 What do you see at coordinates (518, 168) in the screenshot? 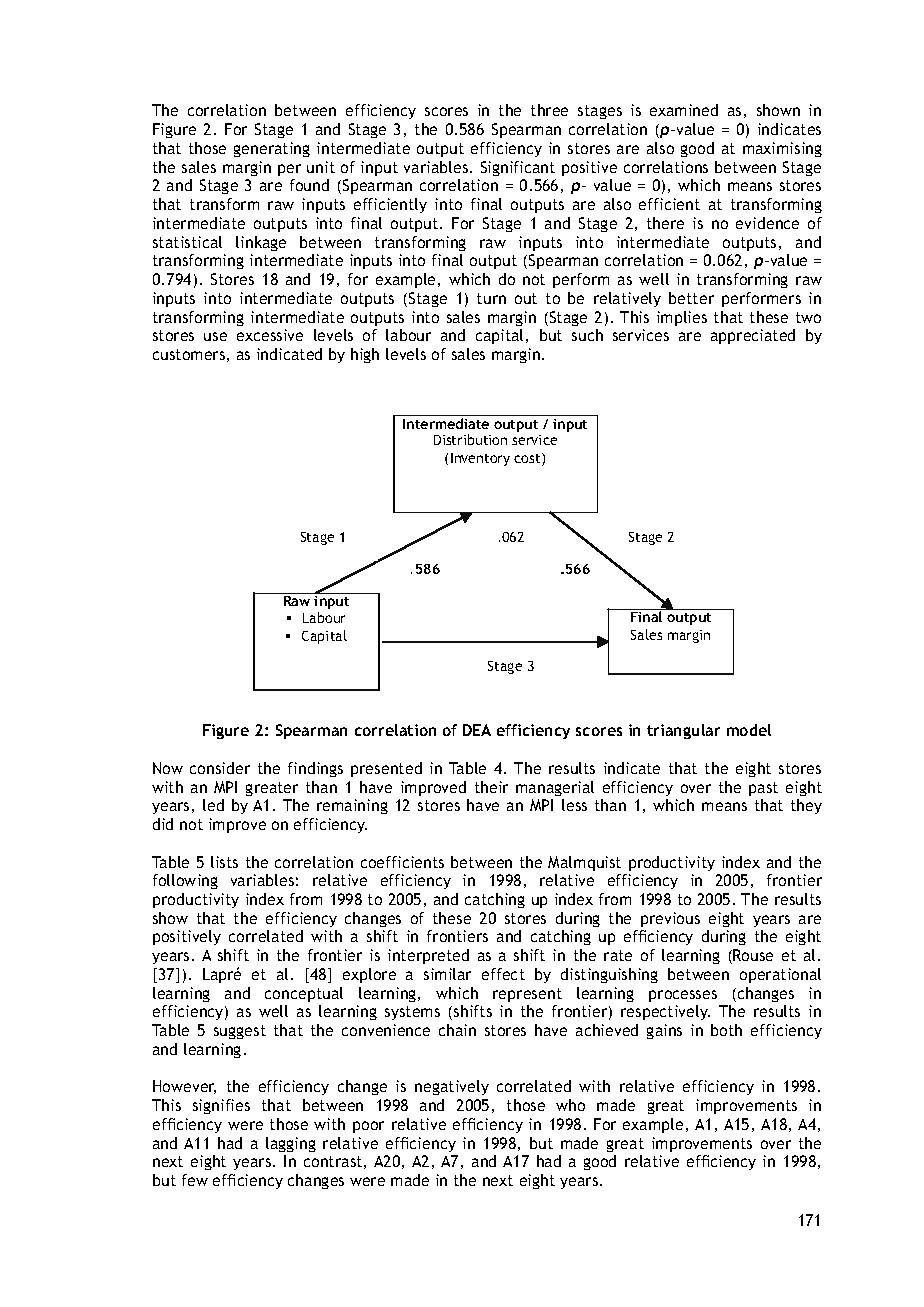
I see `Significant` at bounding box center [518, 168].
